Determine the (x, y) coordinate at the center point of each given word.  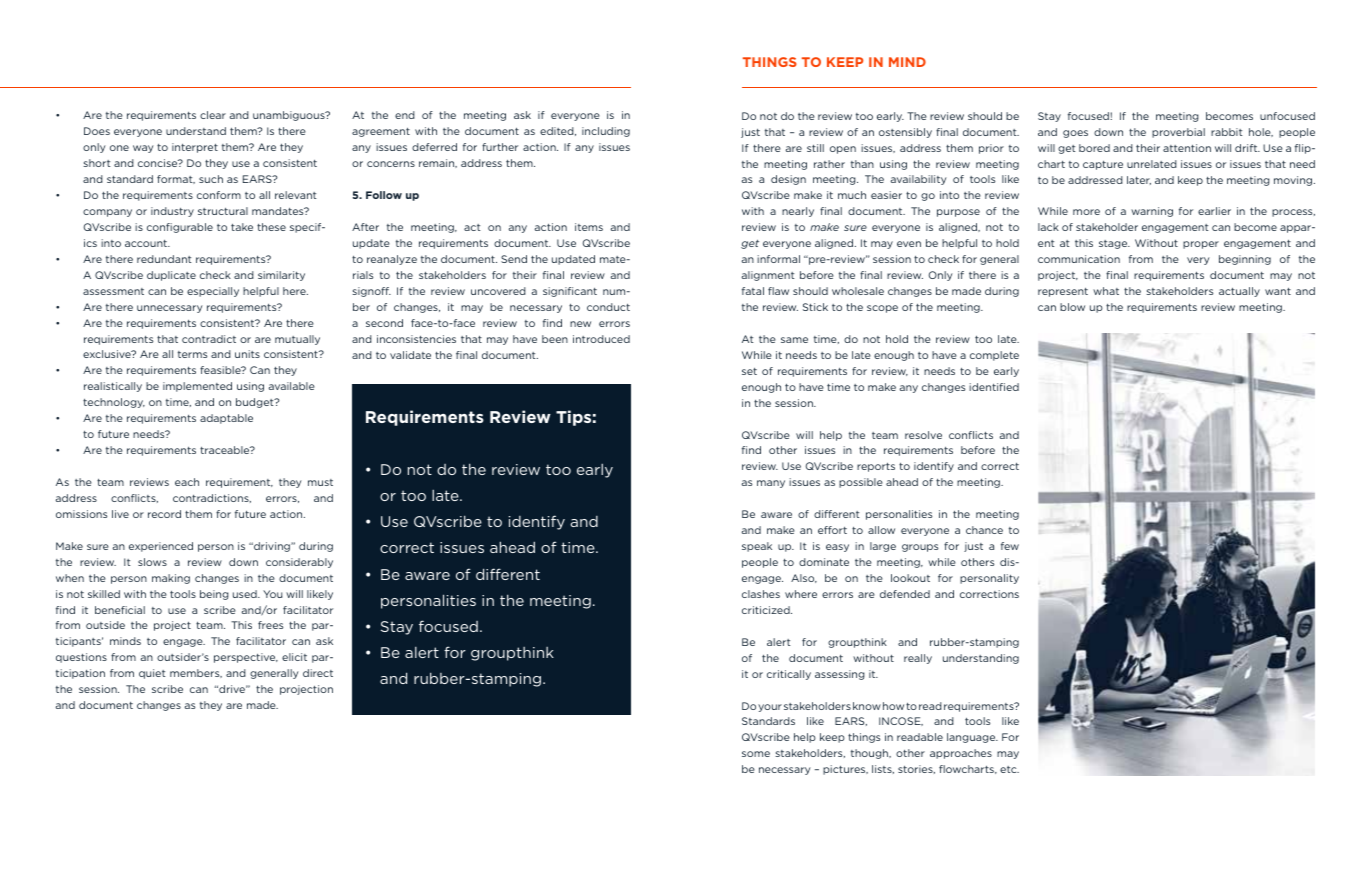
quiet (152, 674)
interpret (195, 148)
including (606, 132)
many (771, 484)
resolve (923, 435)
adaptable (226, 419)
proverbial (1178, 133)
